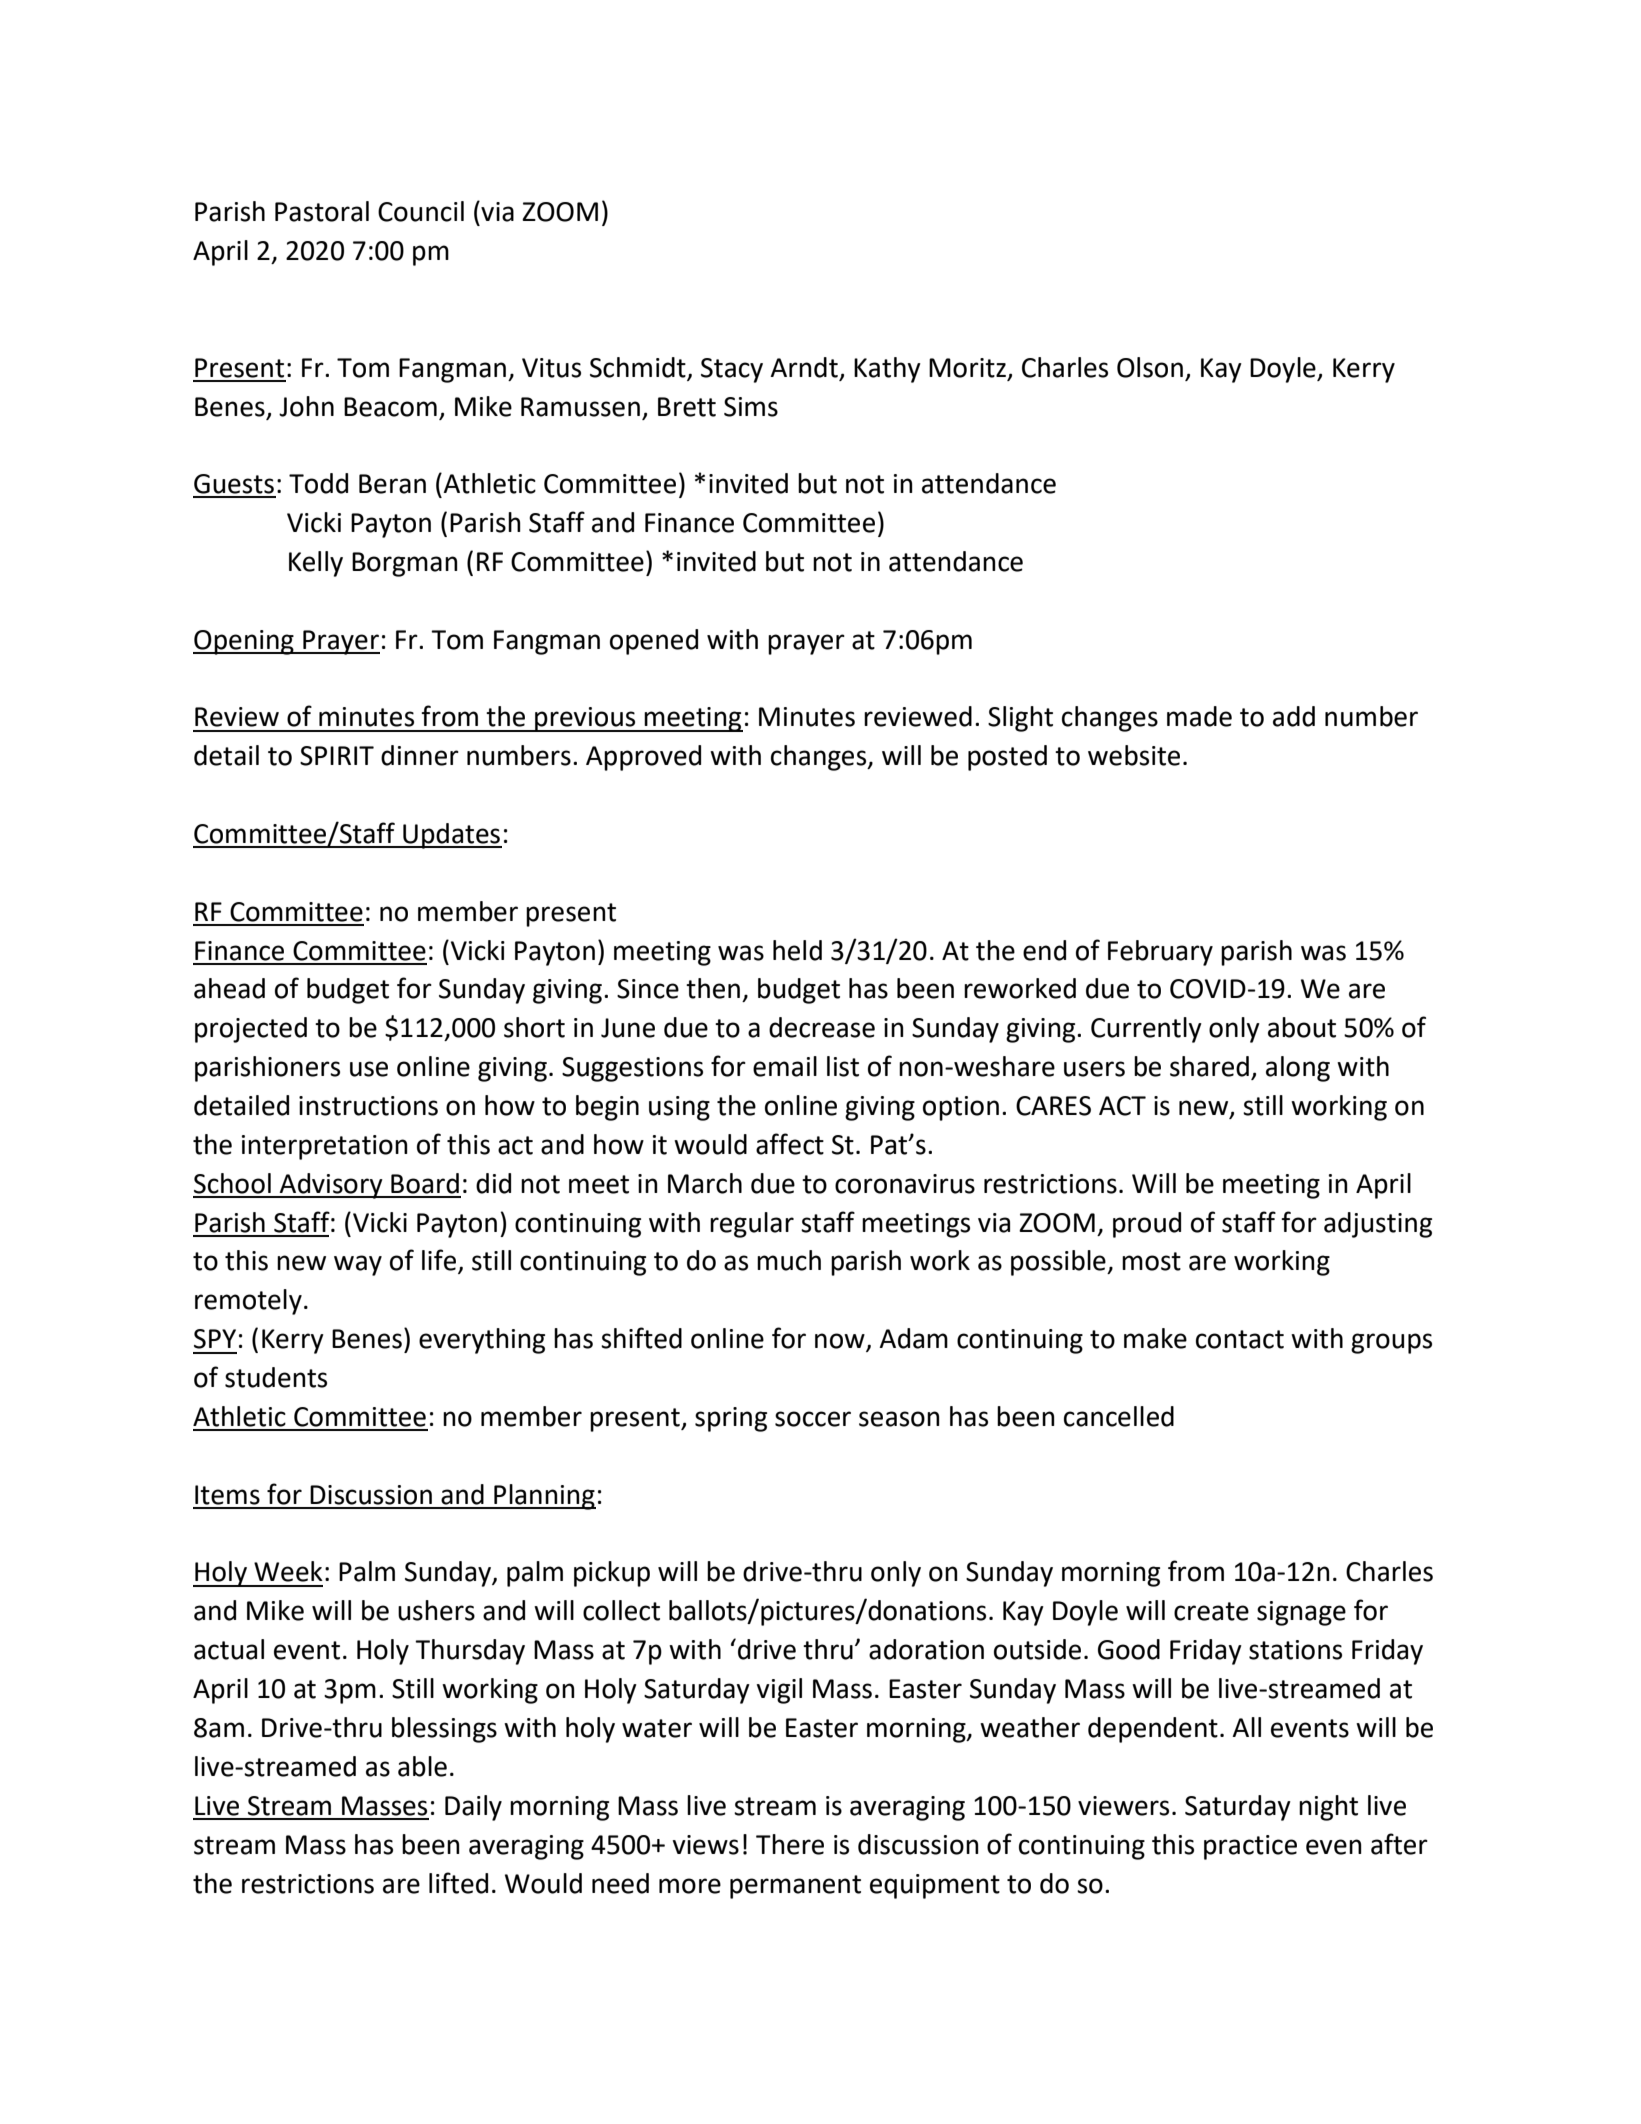  Describe the element at coordinates (841, 1342) in the document. I see `now` at that location.
